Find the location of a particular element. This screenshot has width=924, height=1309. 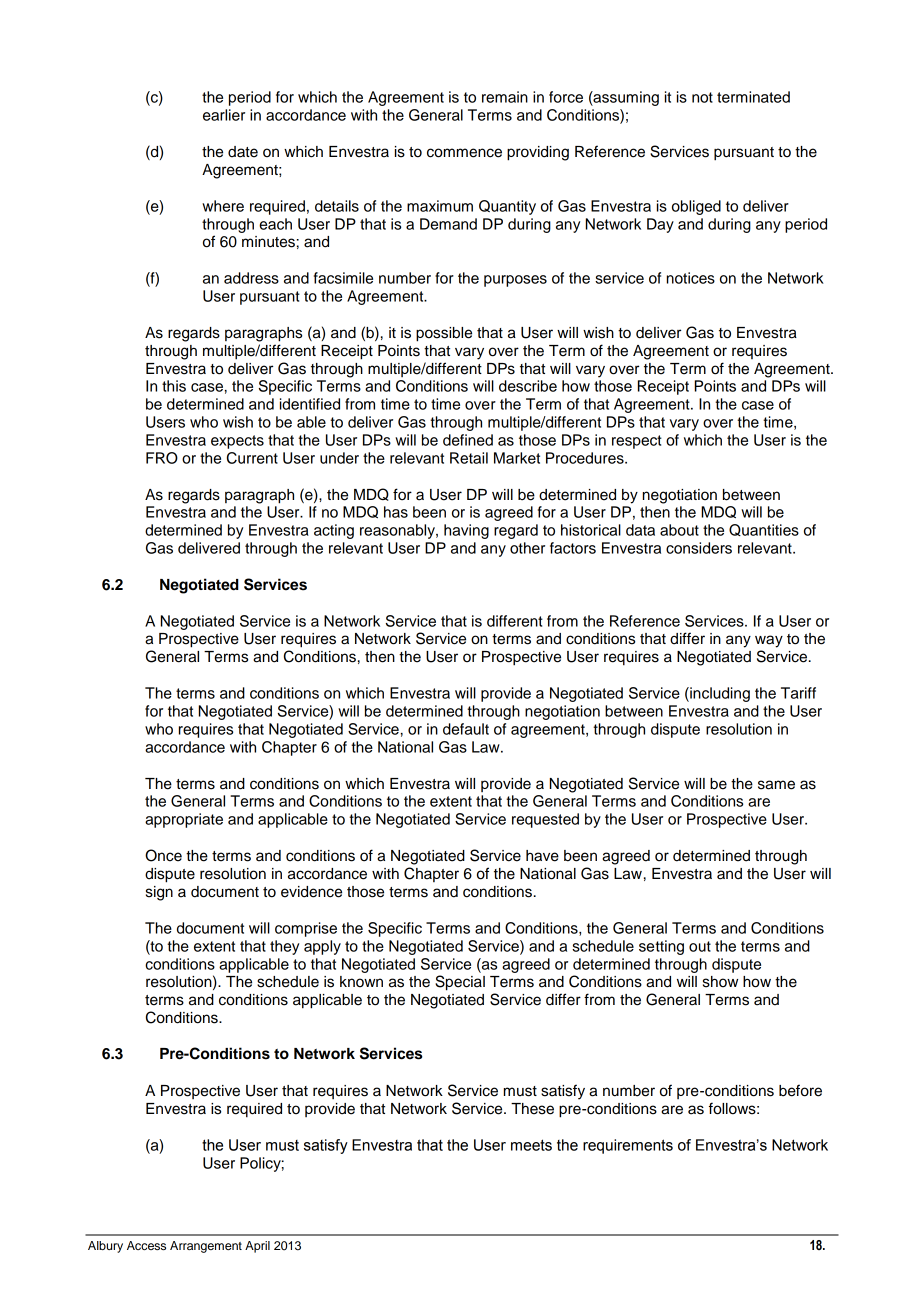

Current is located at coordinates (252, 458).
